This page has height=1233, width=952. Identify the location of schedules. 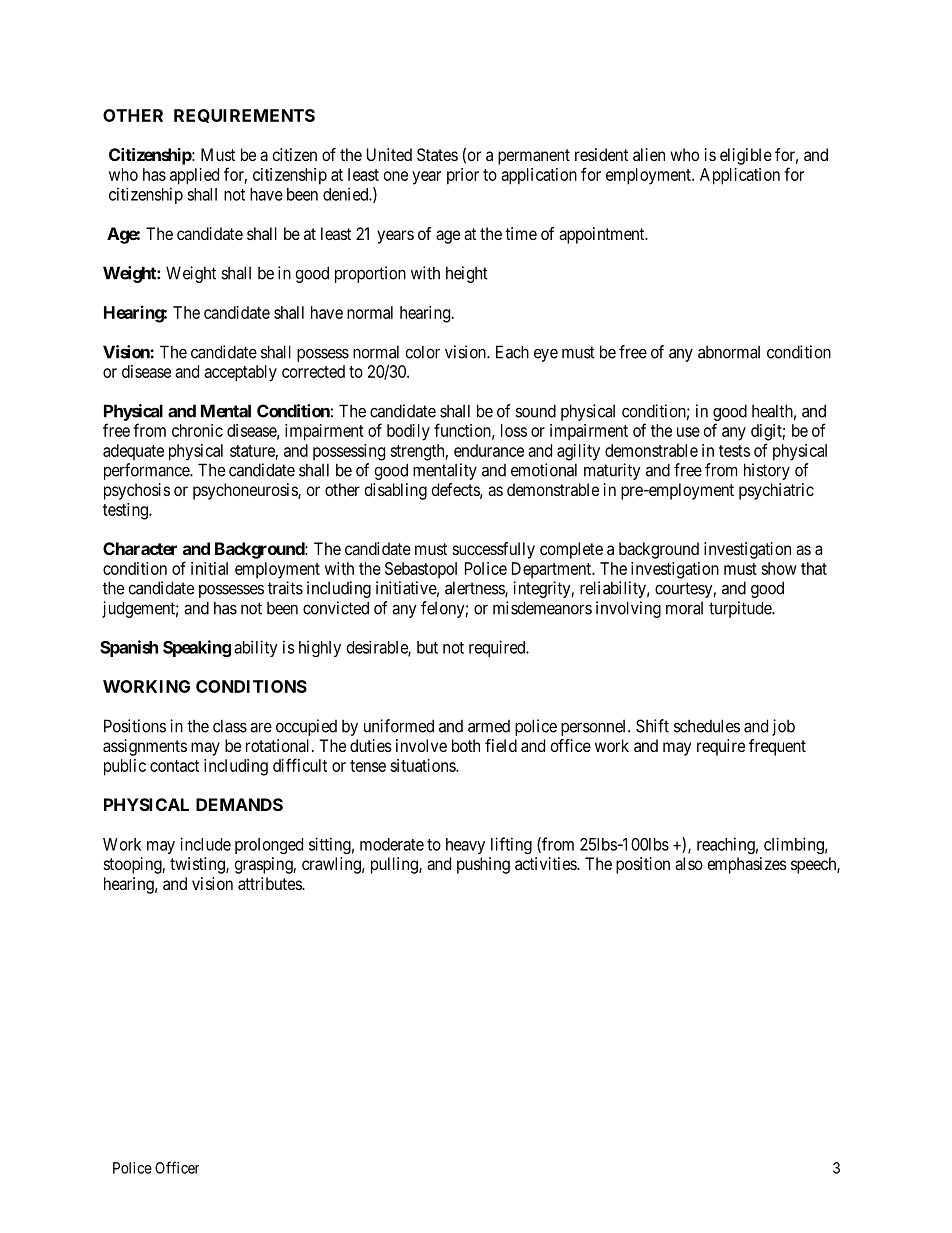
(707, 726).
